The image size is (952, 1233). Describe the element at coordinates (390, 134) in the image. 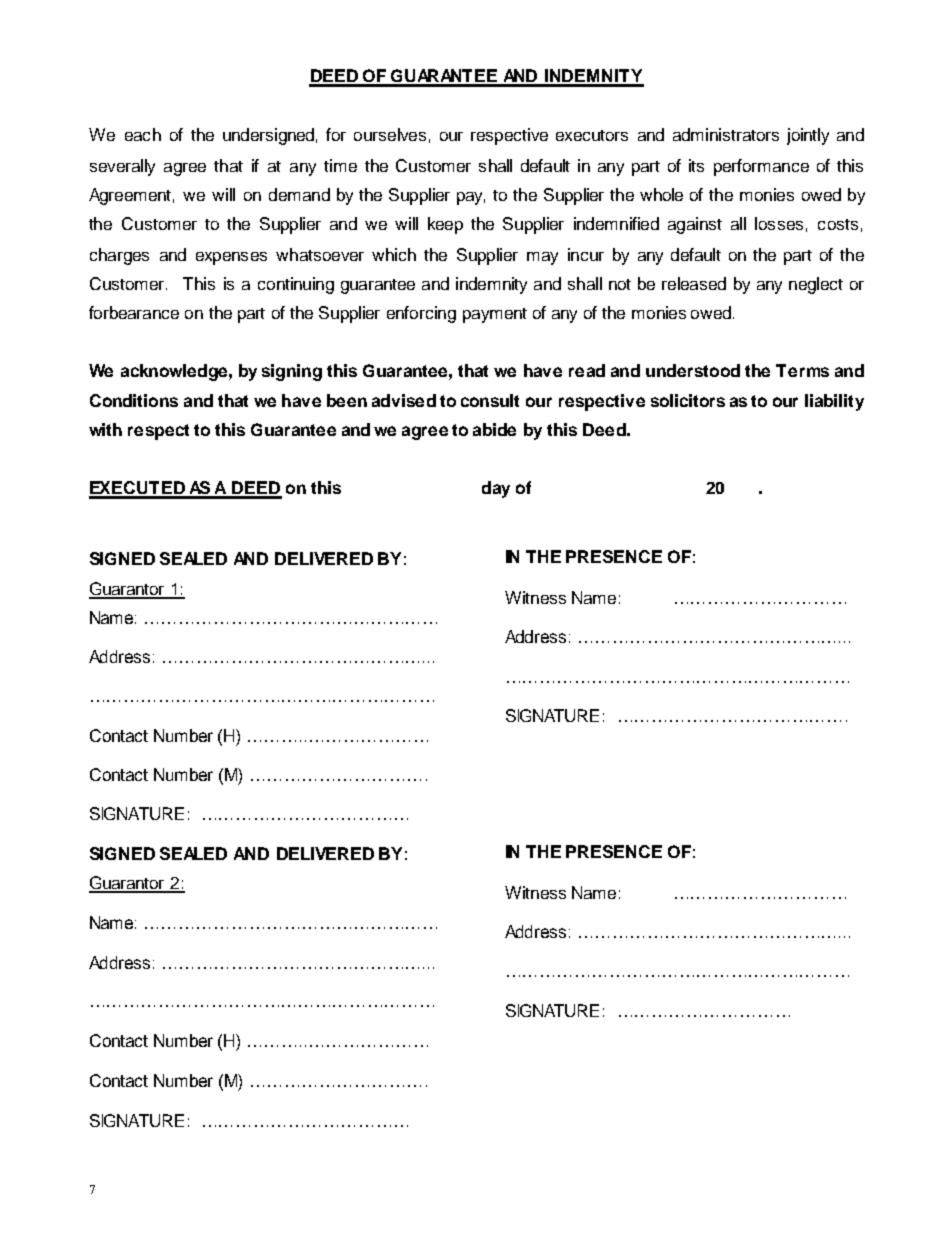

I see `ourselves` at that location.
